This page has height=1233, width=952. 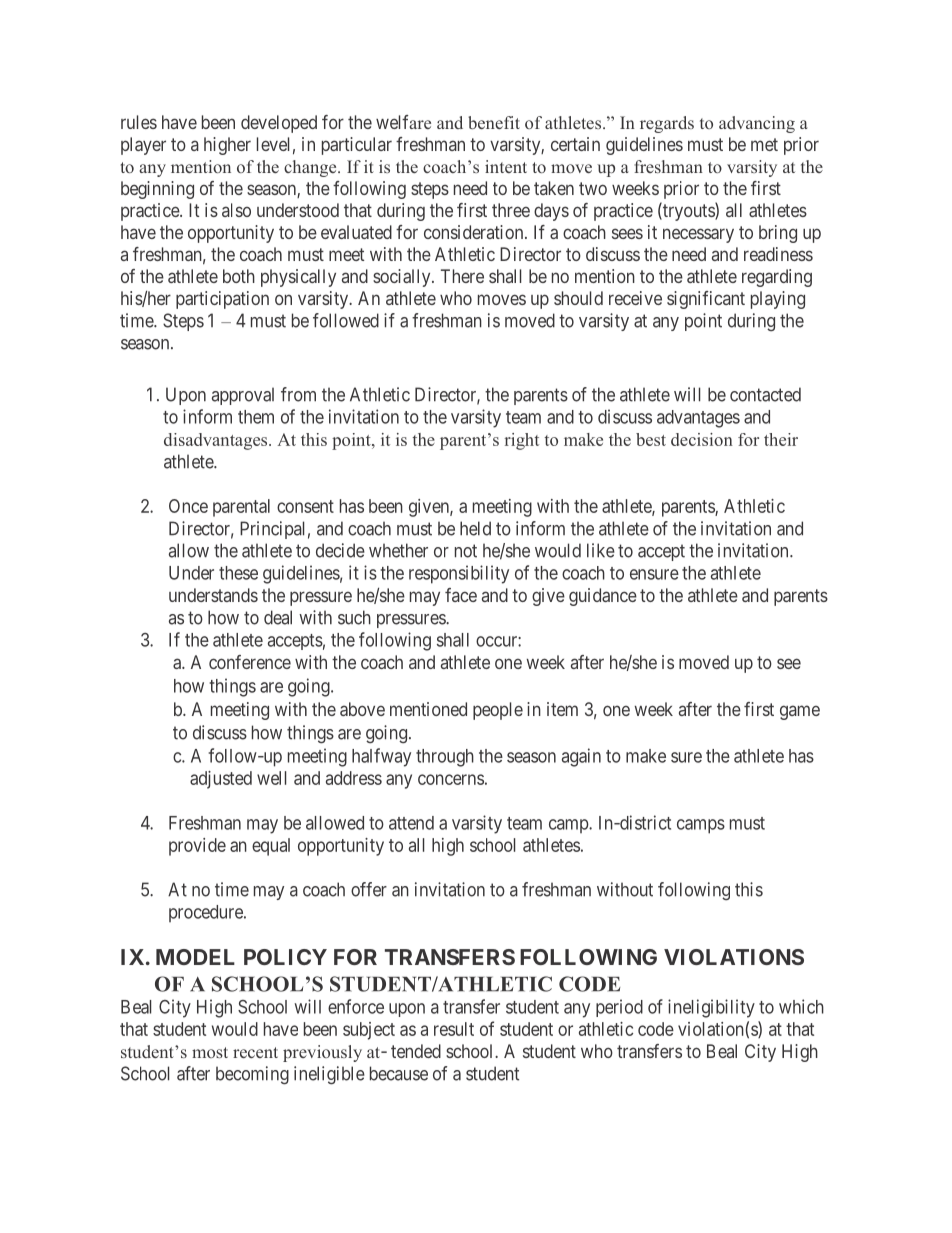 I want to click on most, so click(x=210, y=1052).
